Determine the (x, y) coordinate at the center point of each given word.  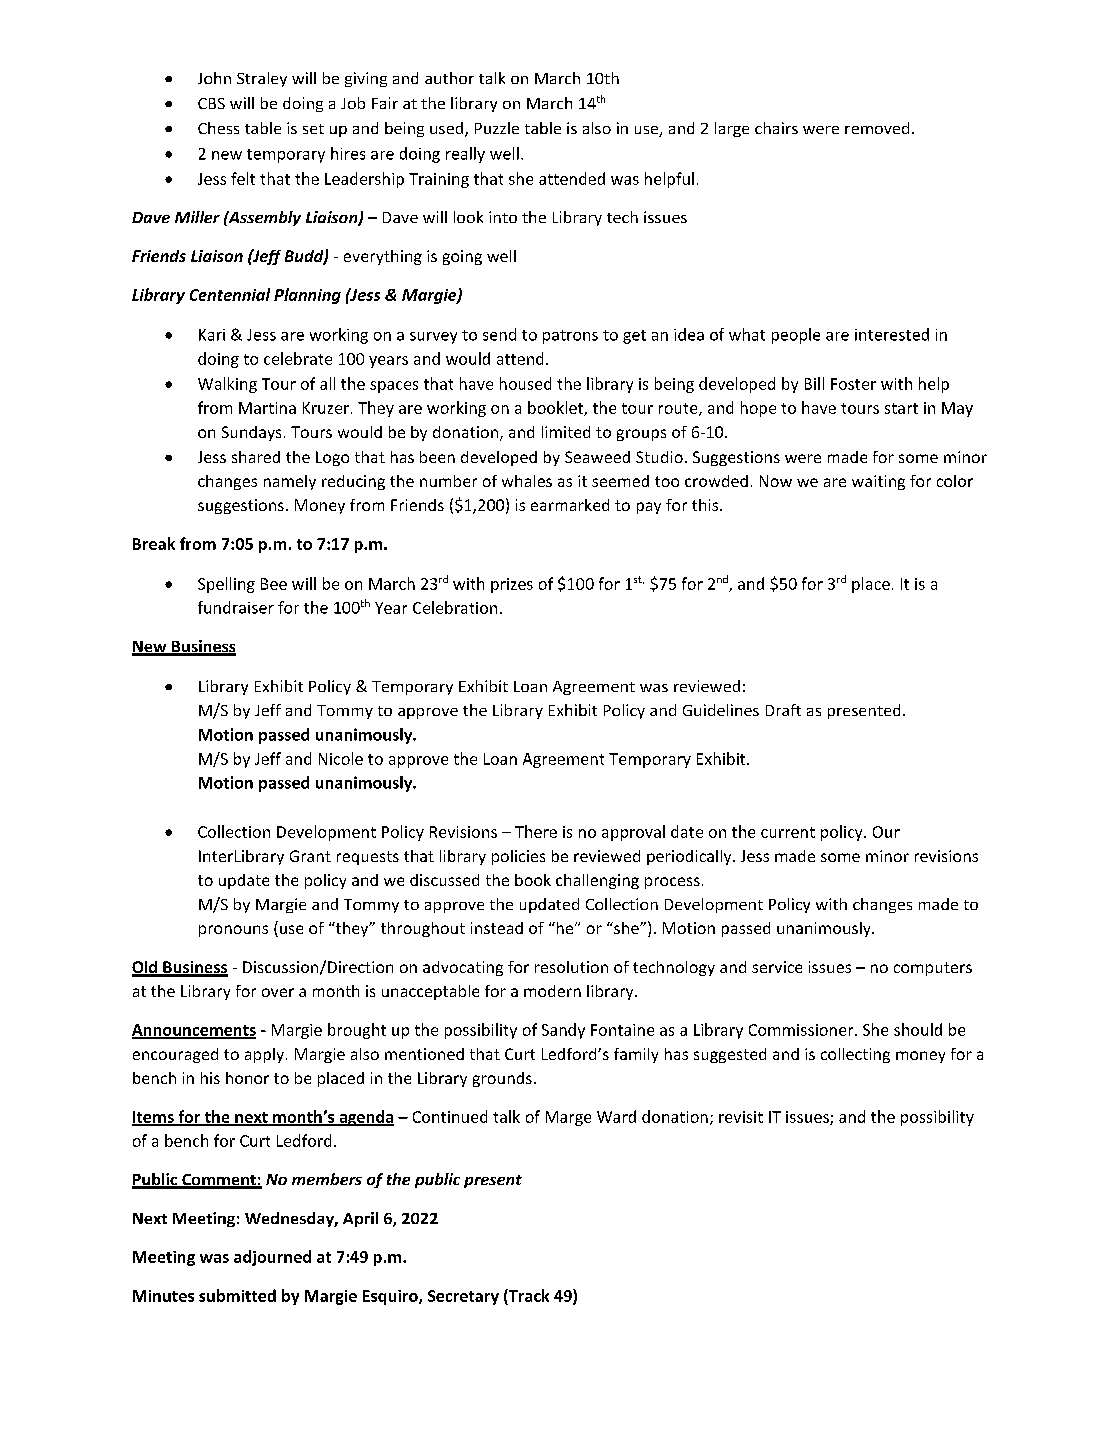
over (278, 992)
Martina (267, 408)
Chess (218, 128)
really (465, 155)
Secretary (463, 1297)
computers (933, 969)
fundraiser (236, 607)
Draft (783, 710)
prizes (512, 585)
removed (877, 128)
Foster (853, 384)
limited (566, 432)
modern (552, 991)
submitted (237, 1295)
